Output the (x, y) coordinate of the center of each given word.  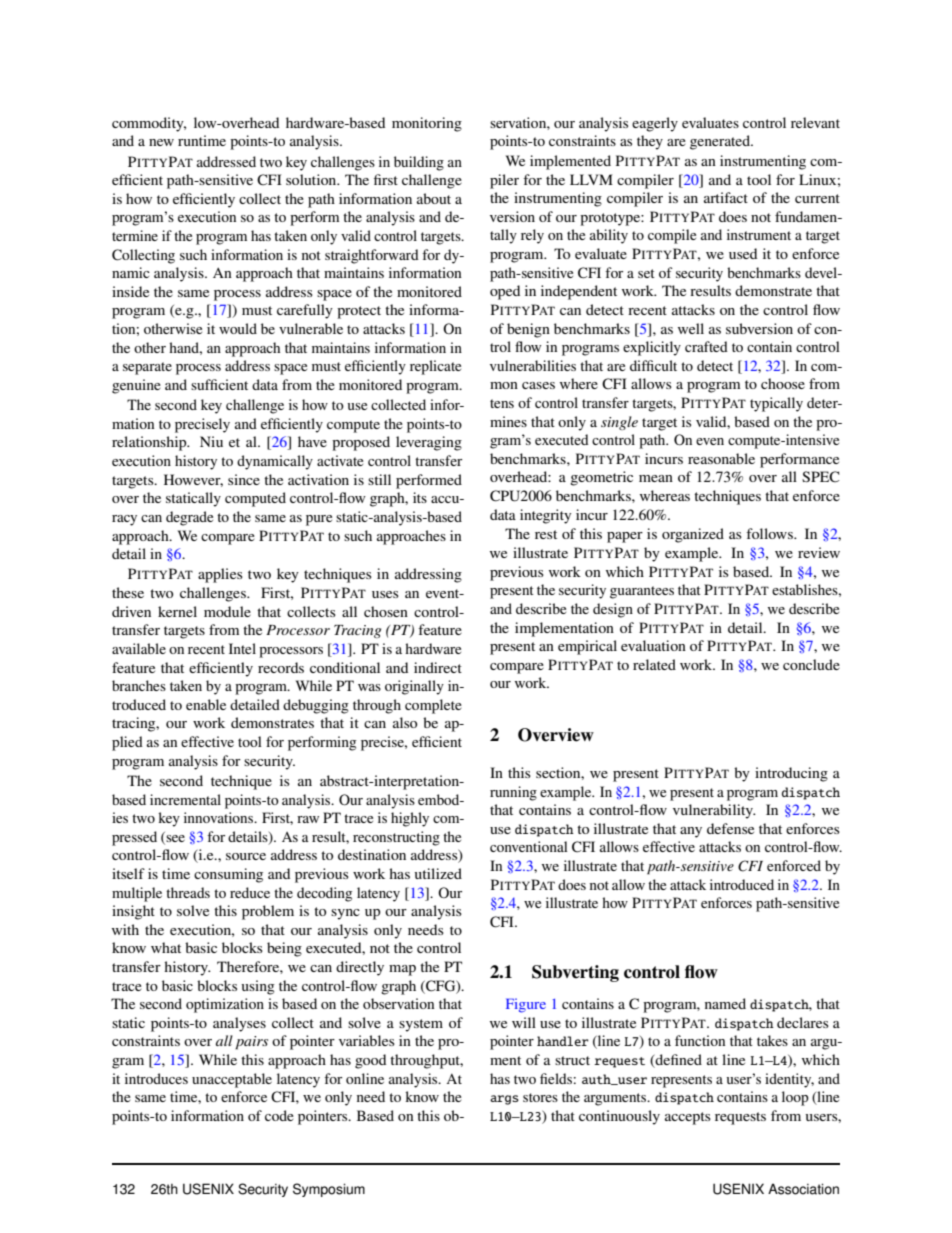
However (193, 480)
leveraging (429, 443)
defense (730, 828)
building (419, 163)
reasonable (721, 458)
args (504, 1100)
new (161, 142)
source (246, 856)
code (279, 1115)
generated (721, 142)
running (513, 793)
